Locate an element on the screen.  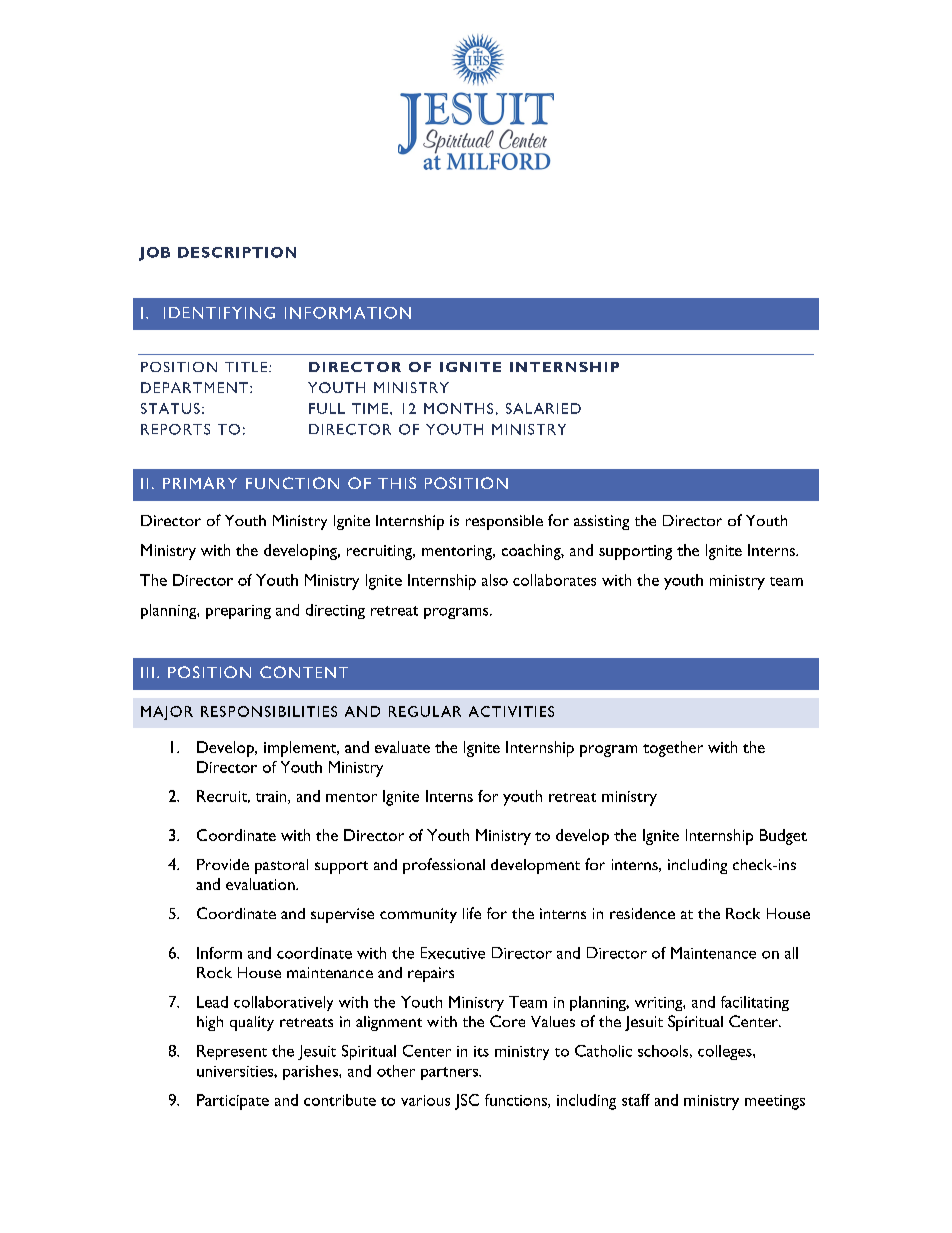
residence is located at coordinates (642, 913).
